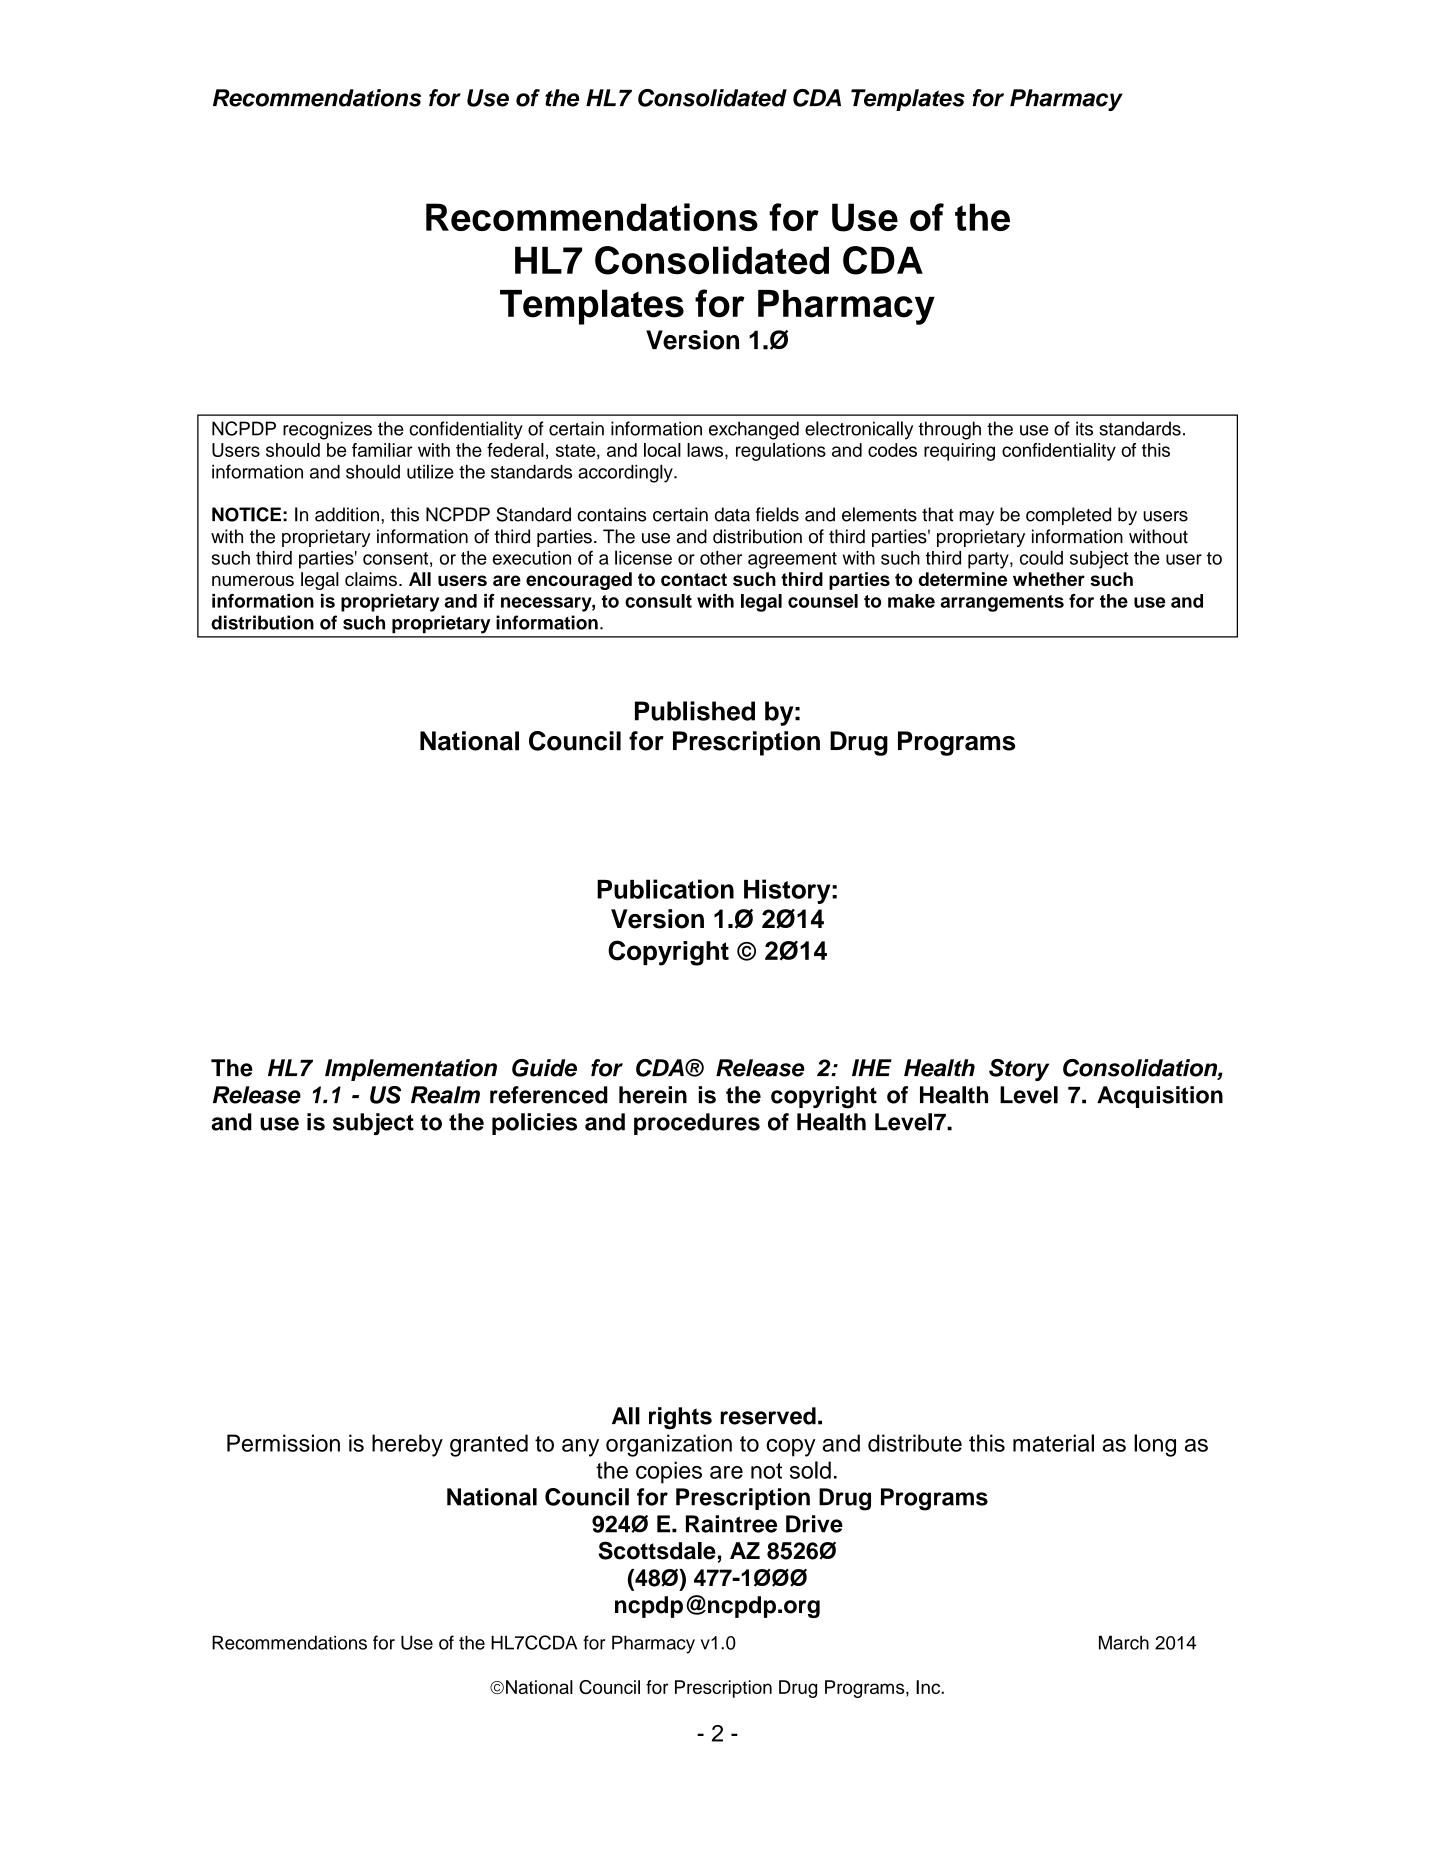  Describe the element at coordinates (407, 1445) in the screenshot. I see `hereby` at that location.
